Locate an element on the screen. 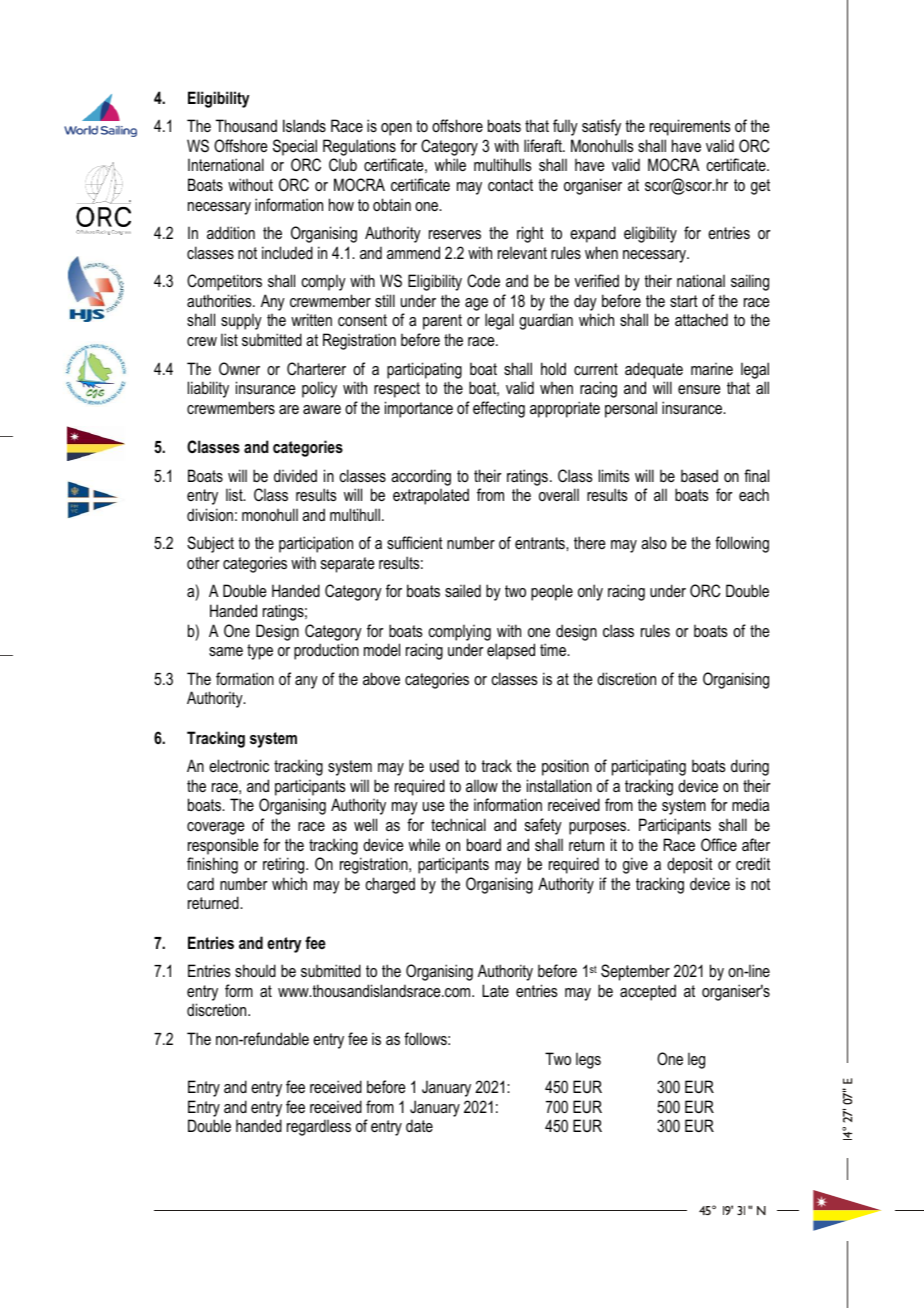  date is located at coordinates (419, 1125).
